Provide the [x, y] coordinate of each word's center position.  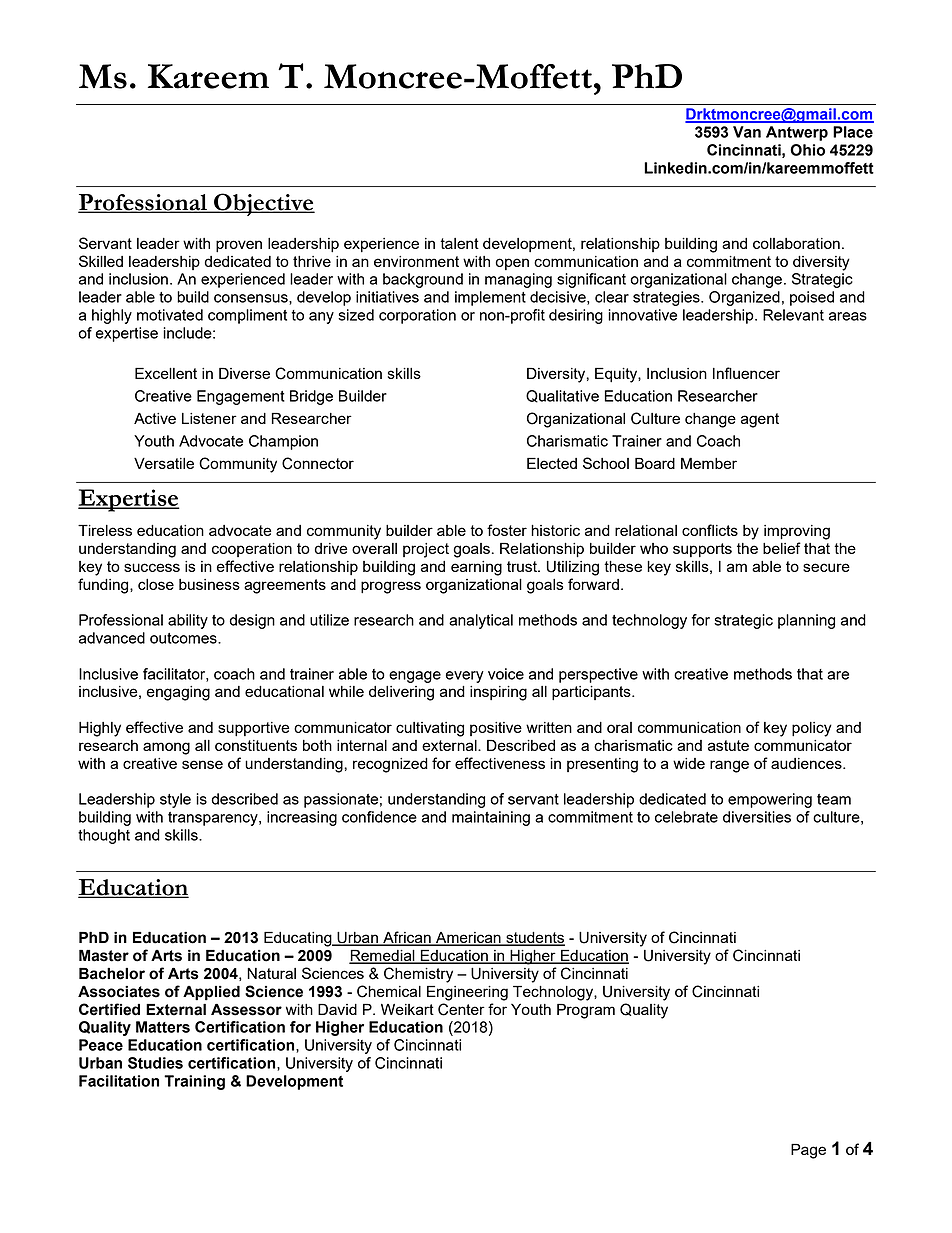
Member [709, 463]
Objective [263, 204]
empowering [770, 800]
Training [194, 1082]
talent [459, 243]
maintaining [491, 818]
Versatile [164, 463]
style [175, 800]
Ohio [807, 150]
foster [507, 530]
